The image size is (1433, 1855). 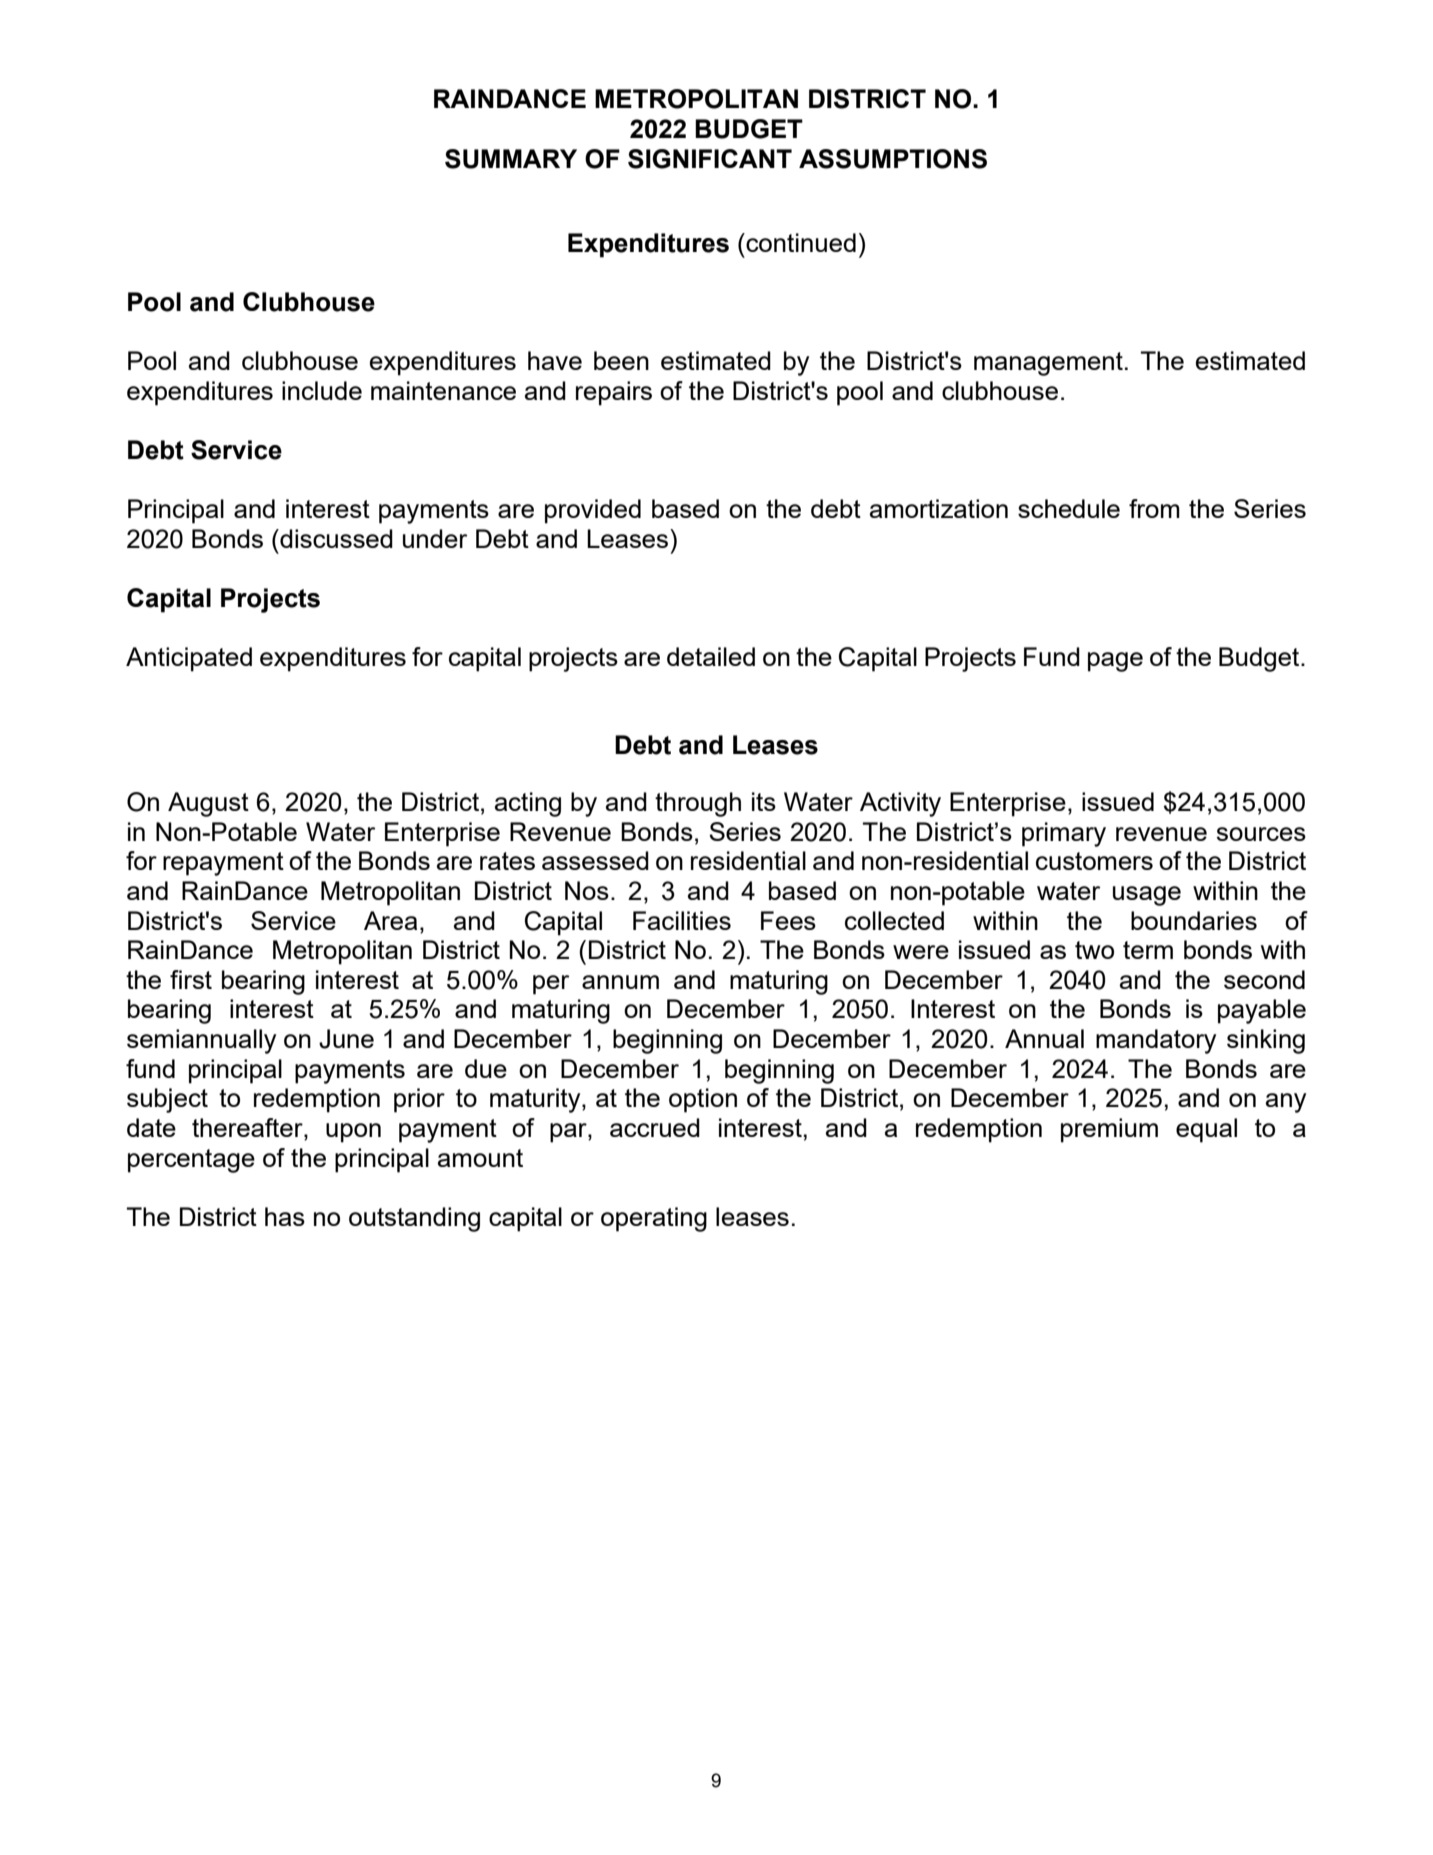 I want to click on detailed, so click(x=711, y=656).
